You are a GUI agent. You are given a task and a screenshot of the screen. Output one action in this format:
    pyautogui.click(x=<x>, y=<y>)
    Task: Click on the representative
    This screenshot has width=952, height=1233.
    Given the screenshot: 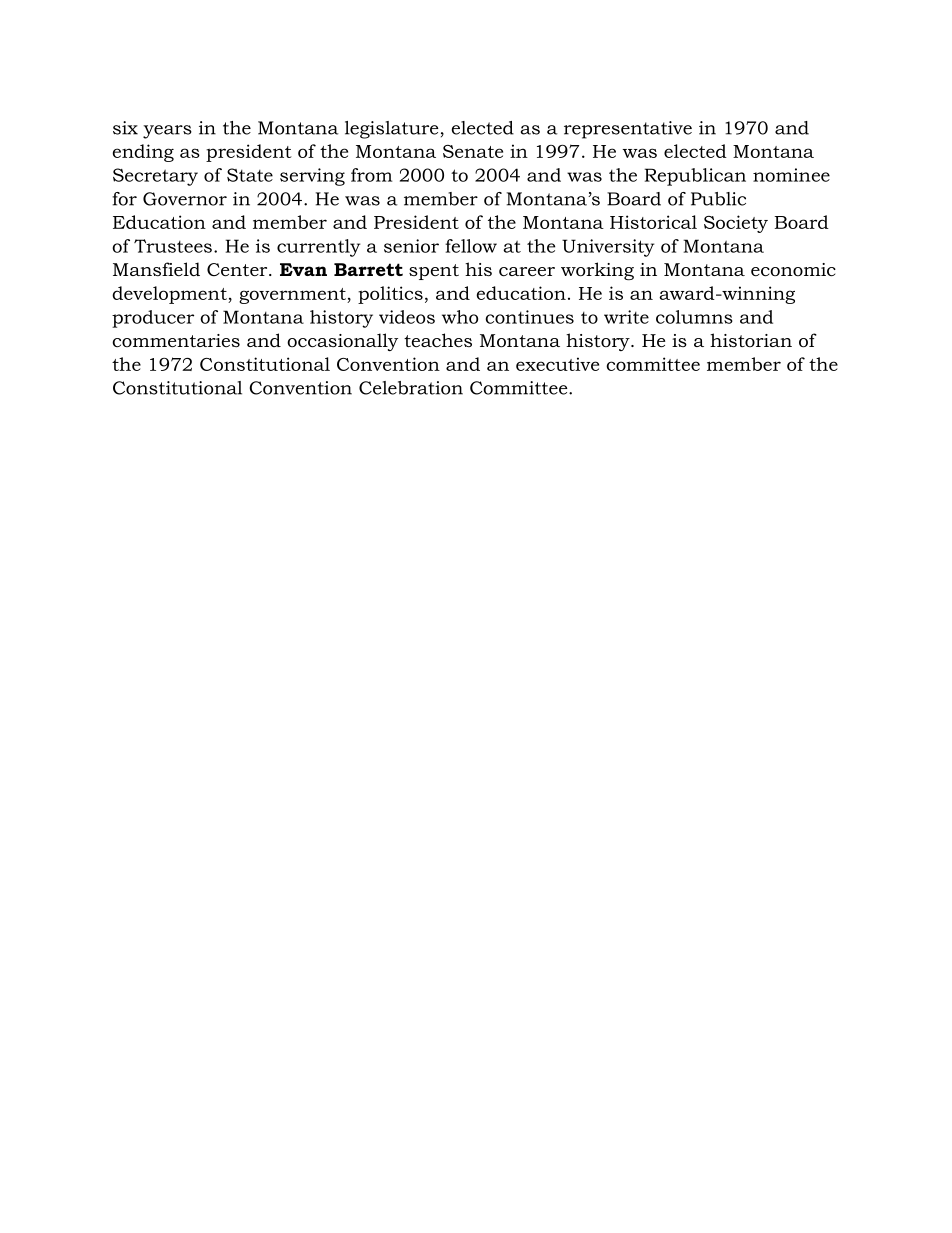 What is the action you would take?
    pyautogui.click(x=628, y=130)
